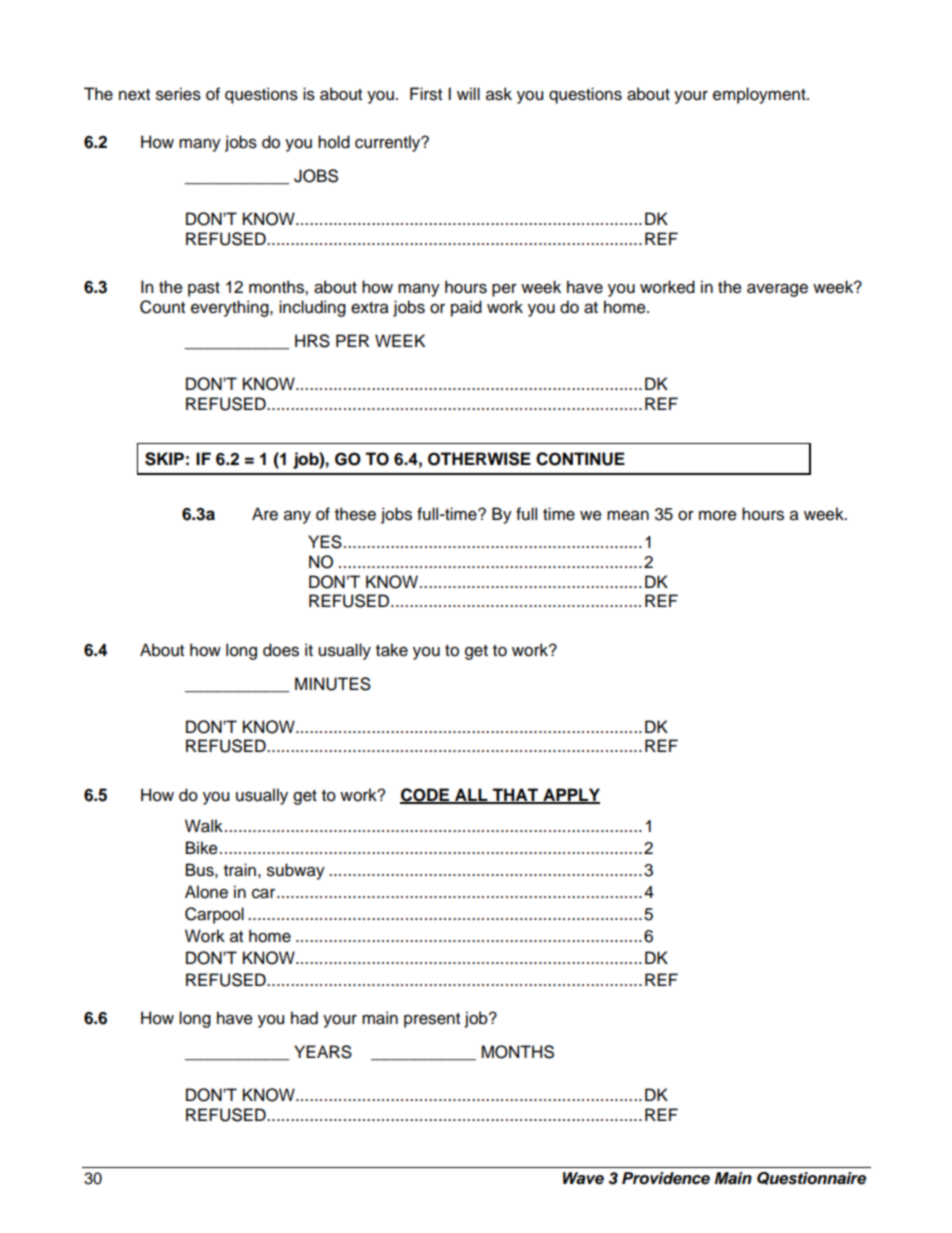 The image size is (952, 1233). I want to click on more, so click(718, 516).
